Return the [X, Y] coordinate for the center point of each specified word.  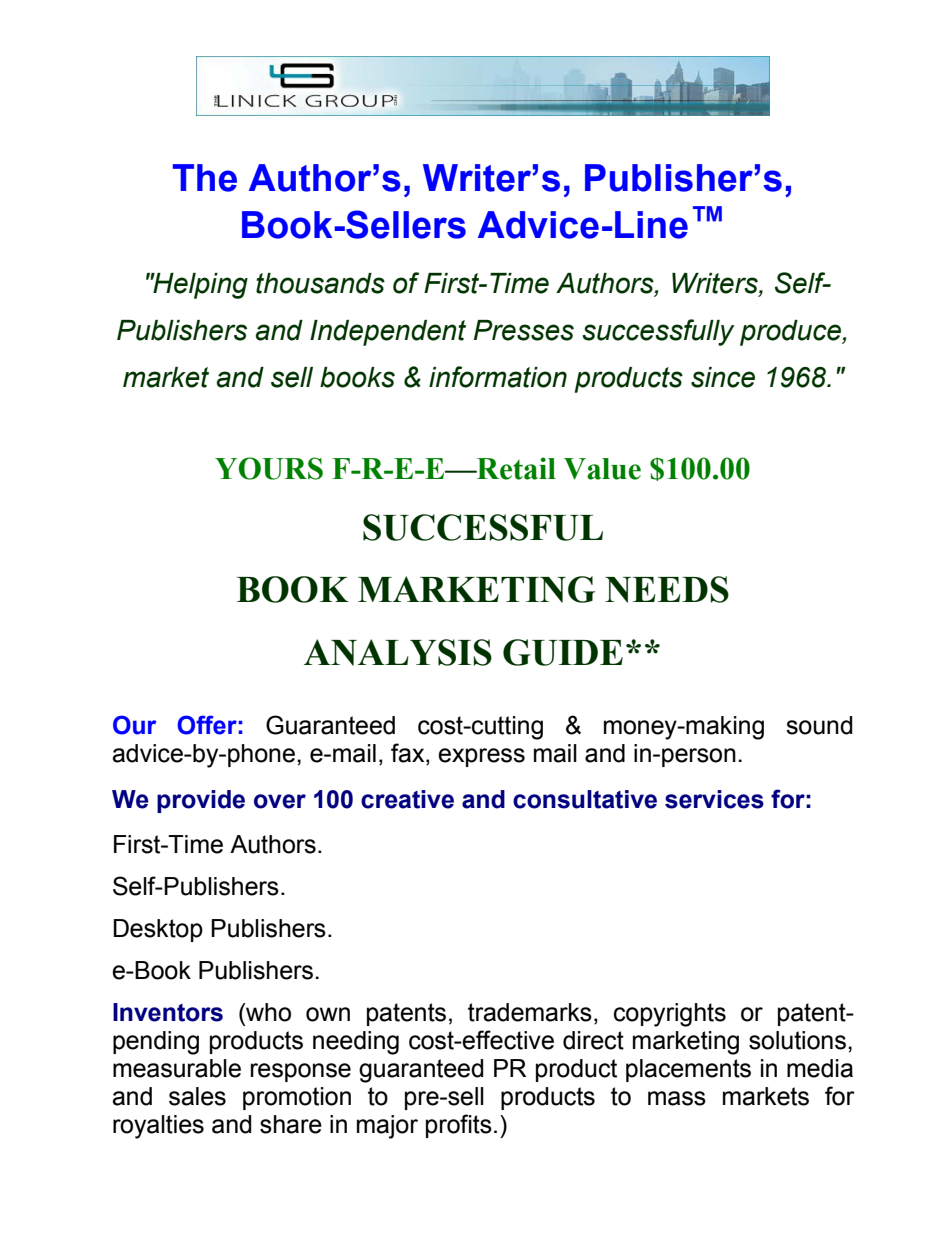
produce [791, 333]
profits [459, 1126]
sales [197, 1096]
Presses [524, 330]
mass [677, 1098]
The [204, 178]
